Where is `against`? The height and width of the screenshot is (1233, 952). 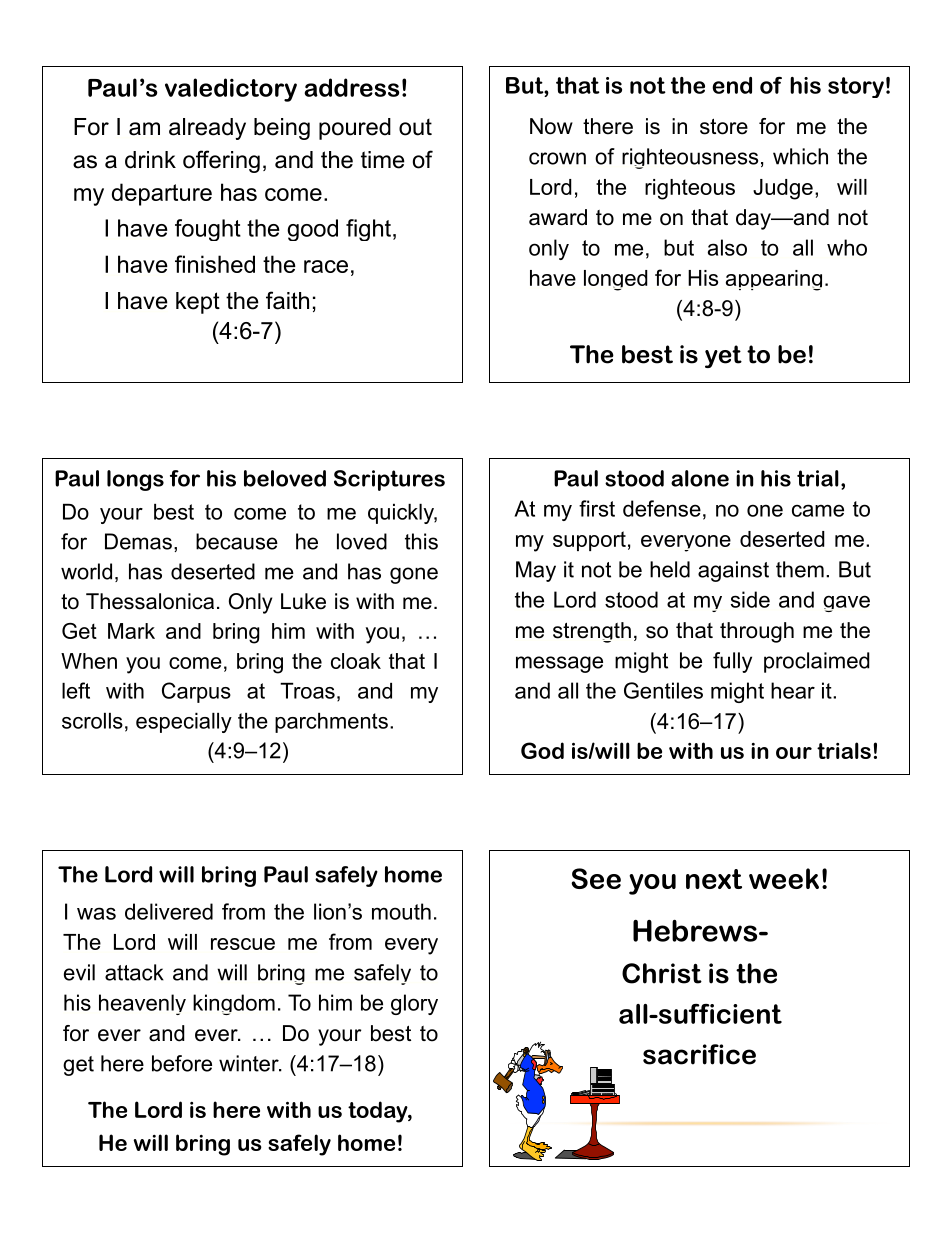
against is located at coordinates (733, 571).
